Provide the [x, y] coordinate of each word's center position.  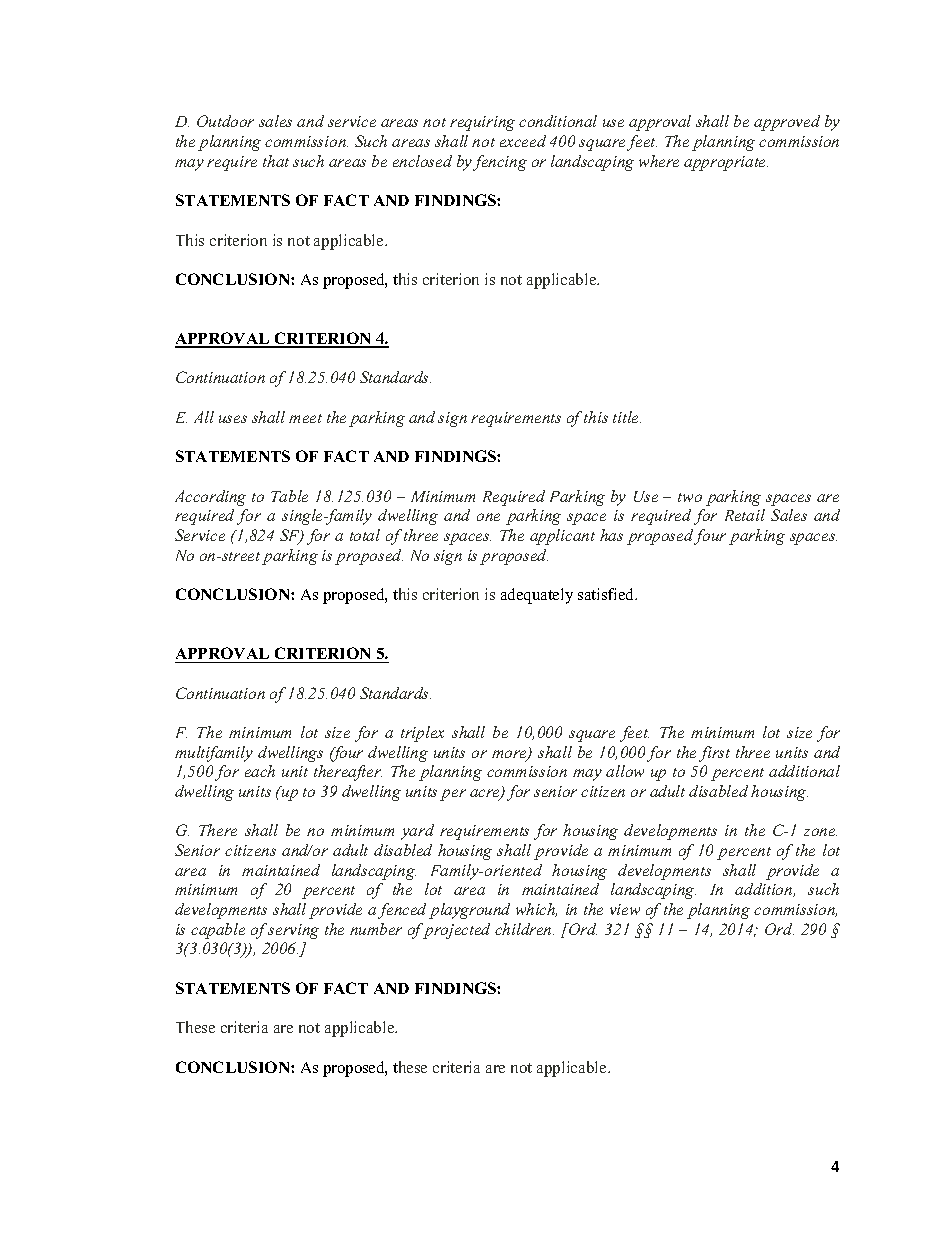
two [690, 497]
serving [293, 931]
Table [289, 496]
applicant [562, 537]
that [276, 161]
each [260, 771]
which [536, 910]
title [627, 417]
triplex [422, 734]
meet [305, 418]
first [714, 754]
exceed [523, 141]
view [625, 909]
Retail [745, 515]
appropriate [726, 163]
